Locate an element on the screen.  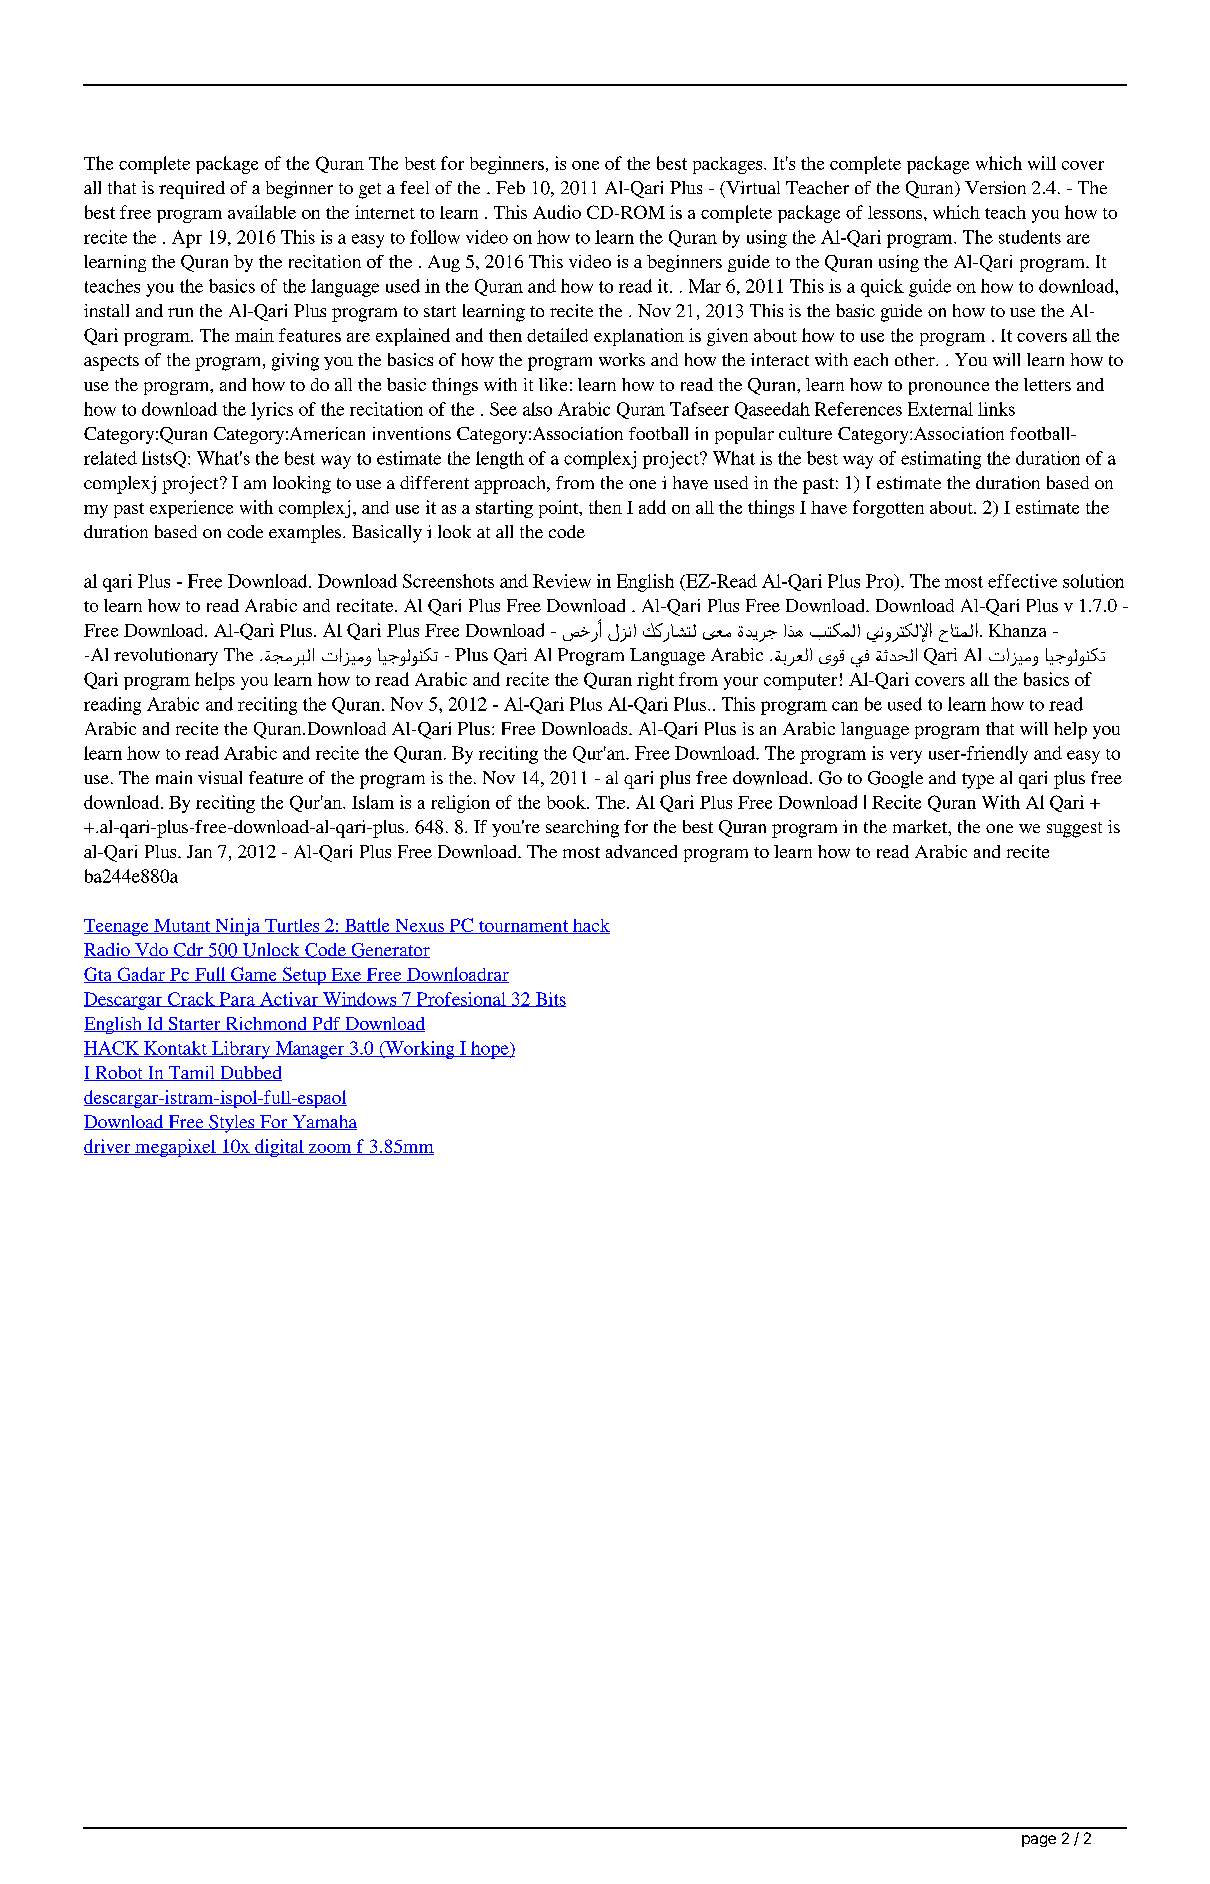
Para is located at coordinates (237, 999).
